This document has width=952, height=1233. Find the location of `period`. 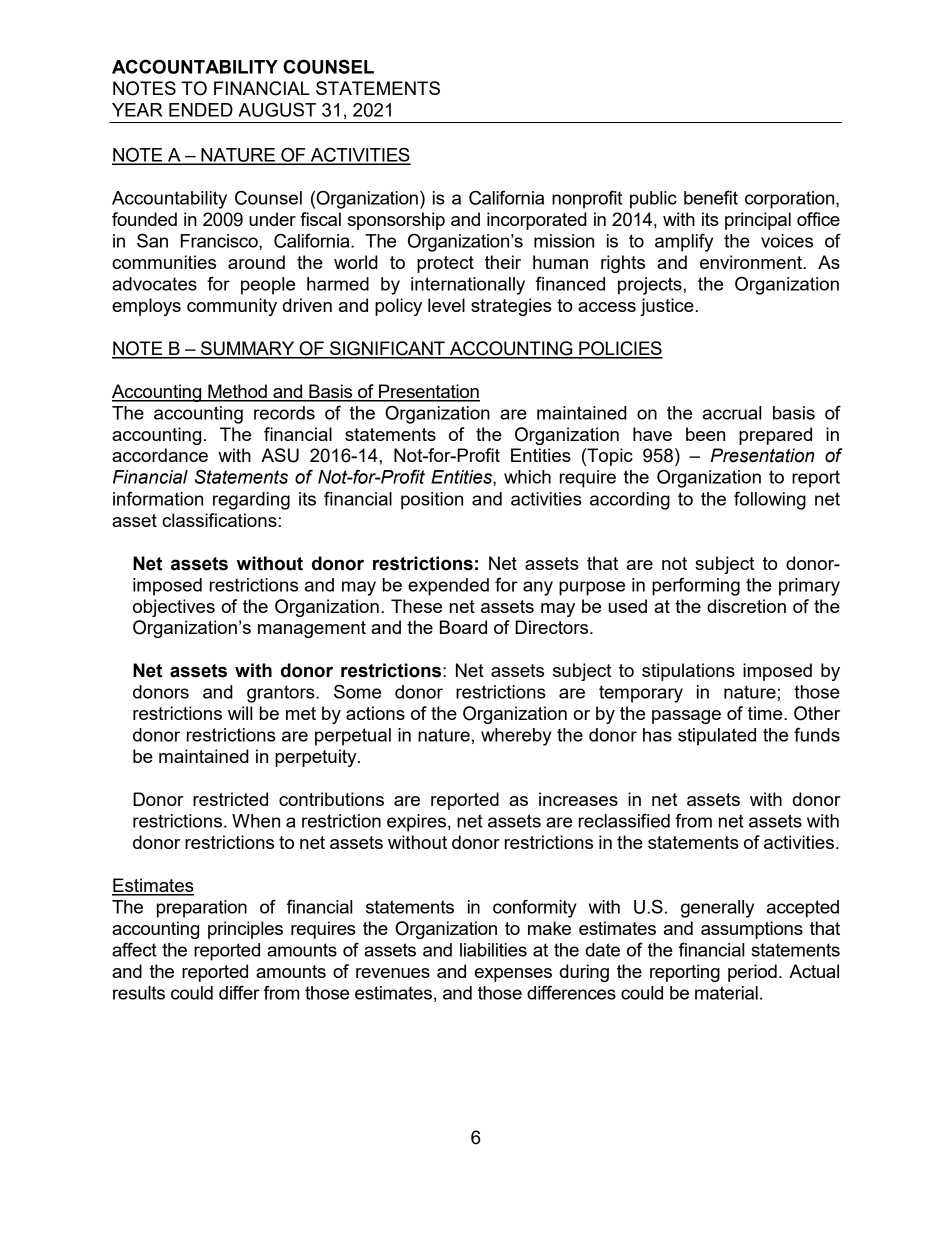

period is located at coordinates (752, 973).
